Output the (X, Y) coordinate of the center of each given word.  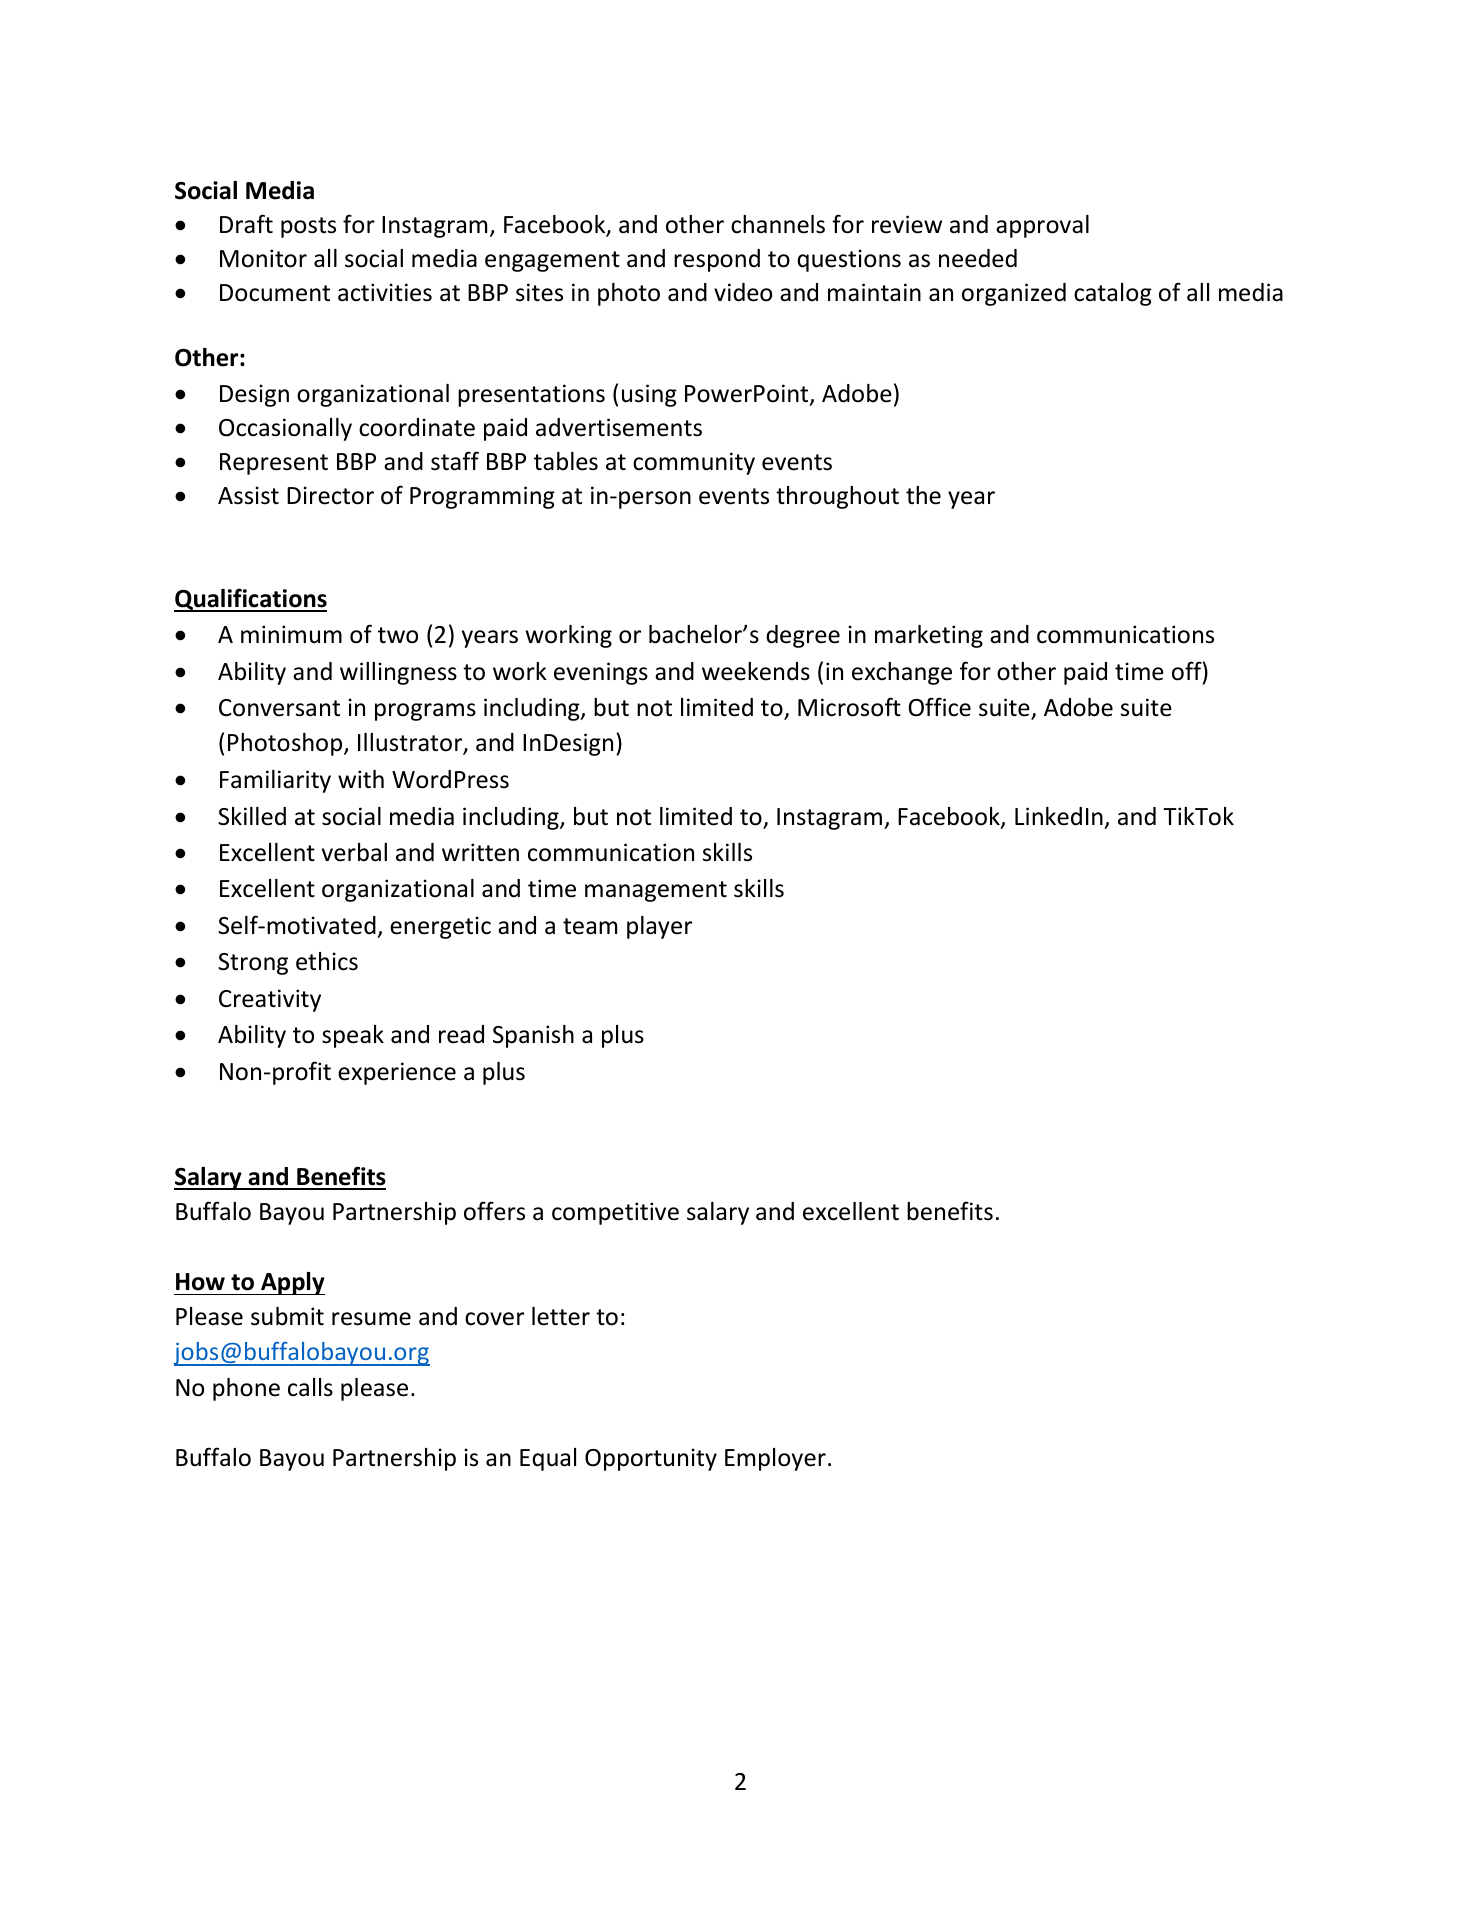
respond (717, 260)
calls (310, 1387)
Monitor (263, 258)
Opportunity (651, 1459)
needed (978, 258)
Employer (775, 1459)
